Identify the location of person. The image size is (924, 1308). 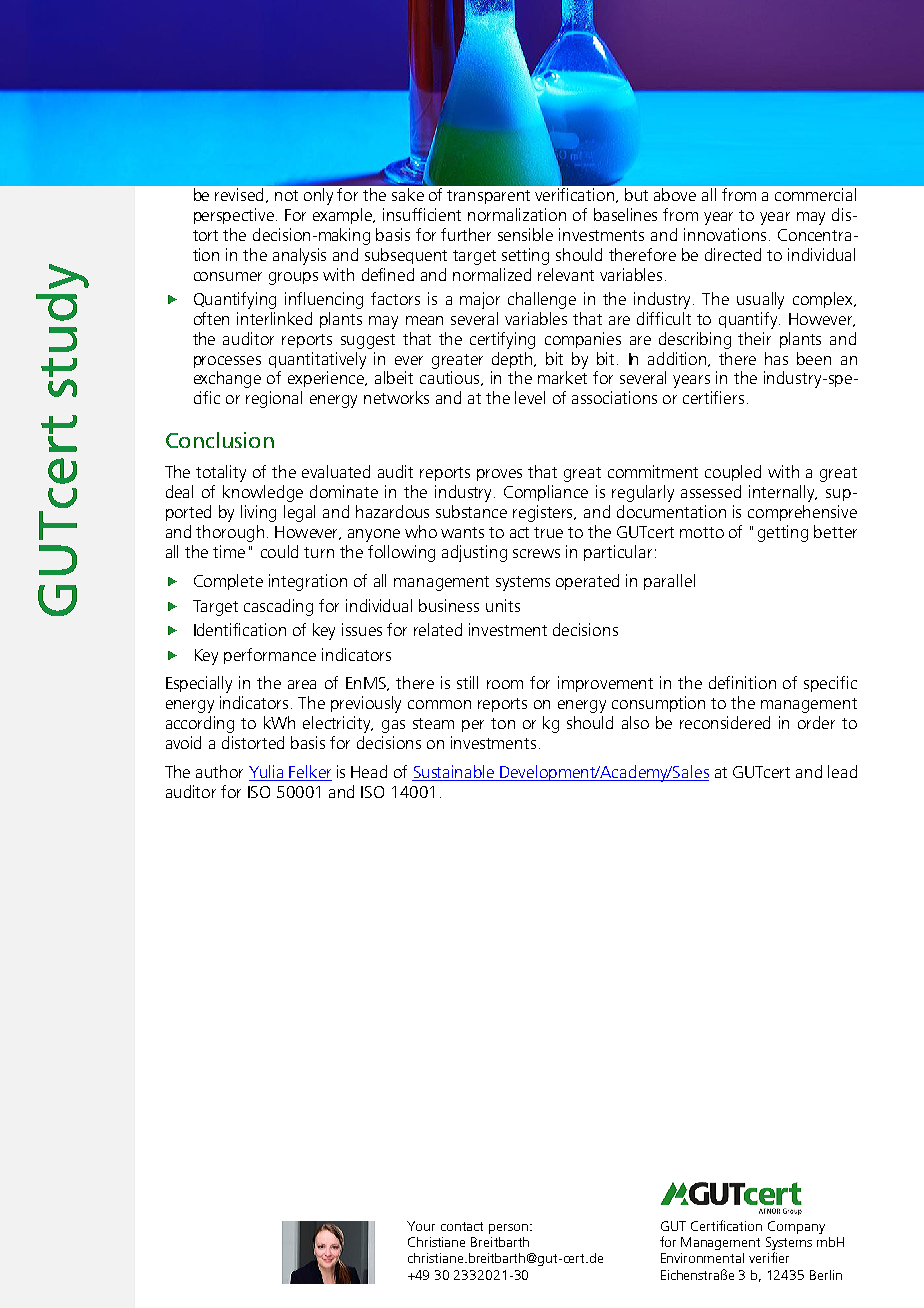
(508, 1229).
